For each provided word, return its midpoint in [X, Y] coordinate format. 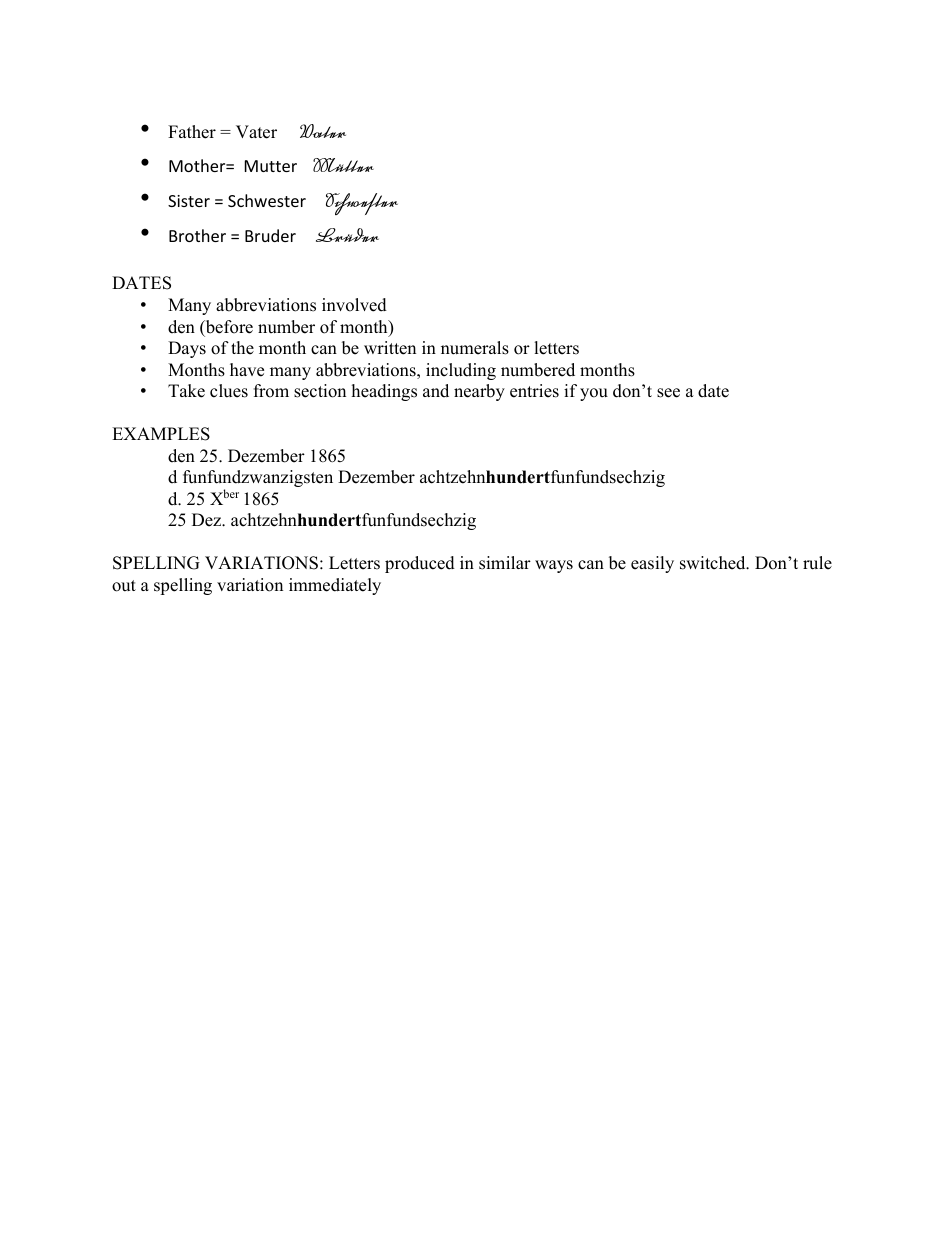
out [124, 586]
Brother [197, 235]
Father [192, 132]
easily [652, 564]
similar [505, 563]
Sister [189, 201]
